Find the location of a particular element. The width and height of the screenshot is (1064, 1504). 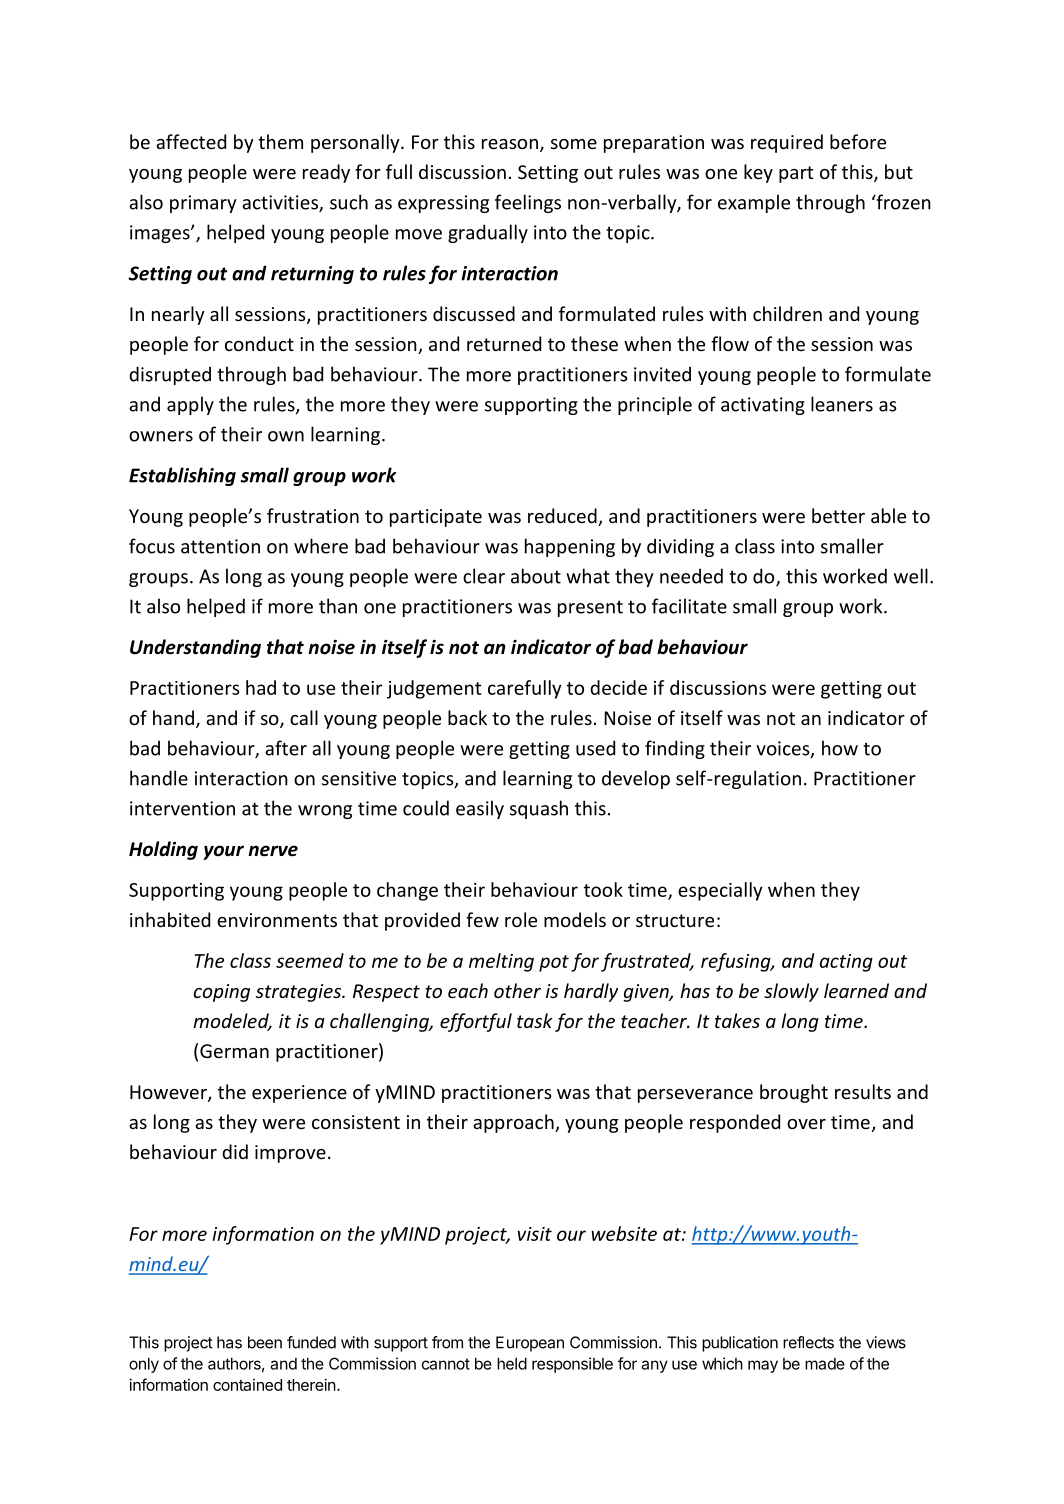

required is located at coordinates (787, 143).
